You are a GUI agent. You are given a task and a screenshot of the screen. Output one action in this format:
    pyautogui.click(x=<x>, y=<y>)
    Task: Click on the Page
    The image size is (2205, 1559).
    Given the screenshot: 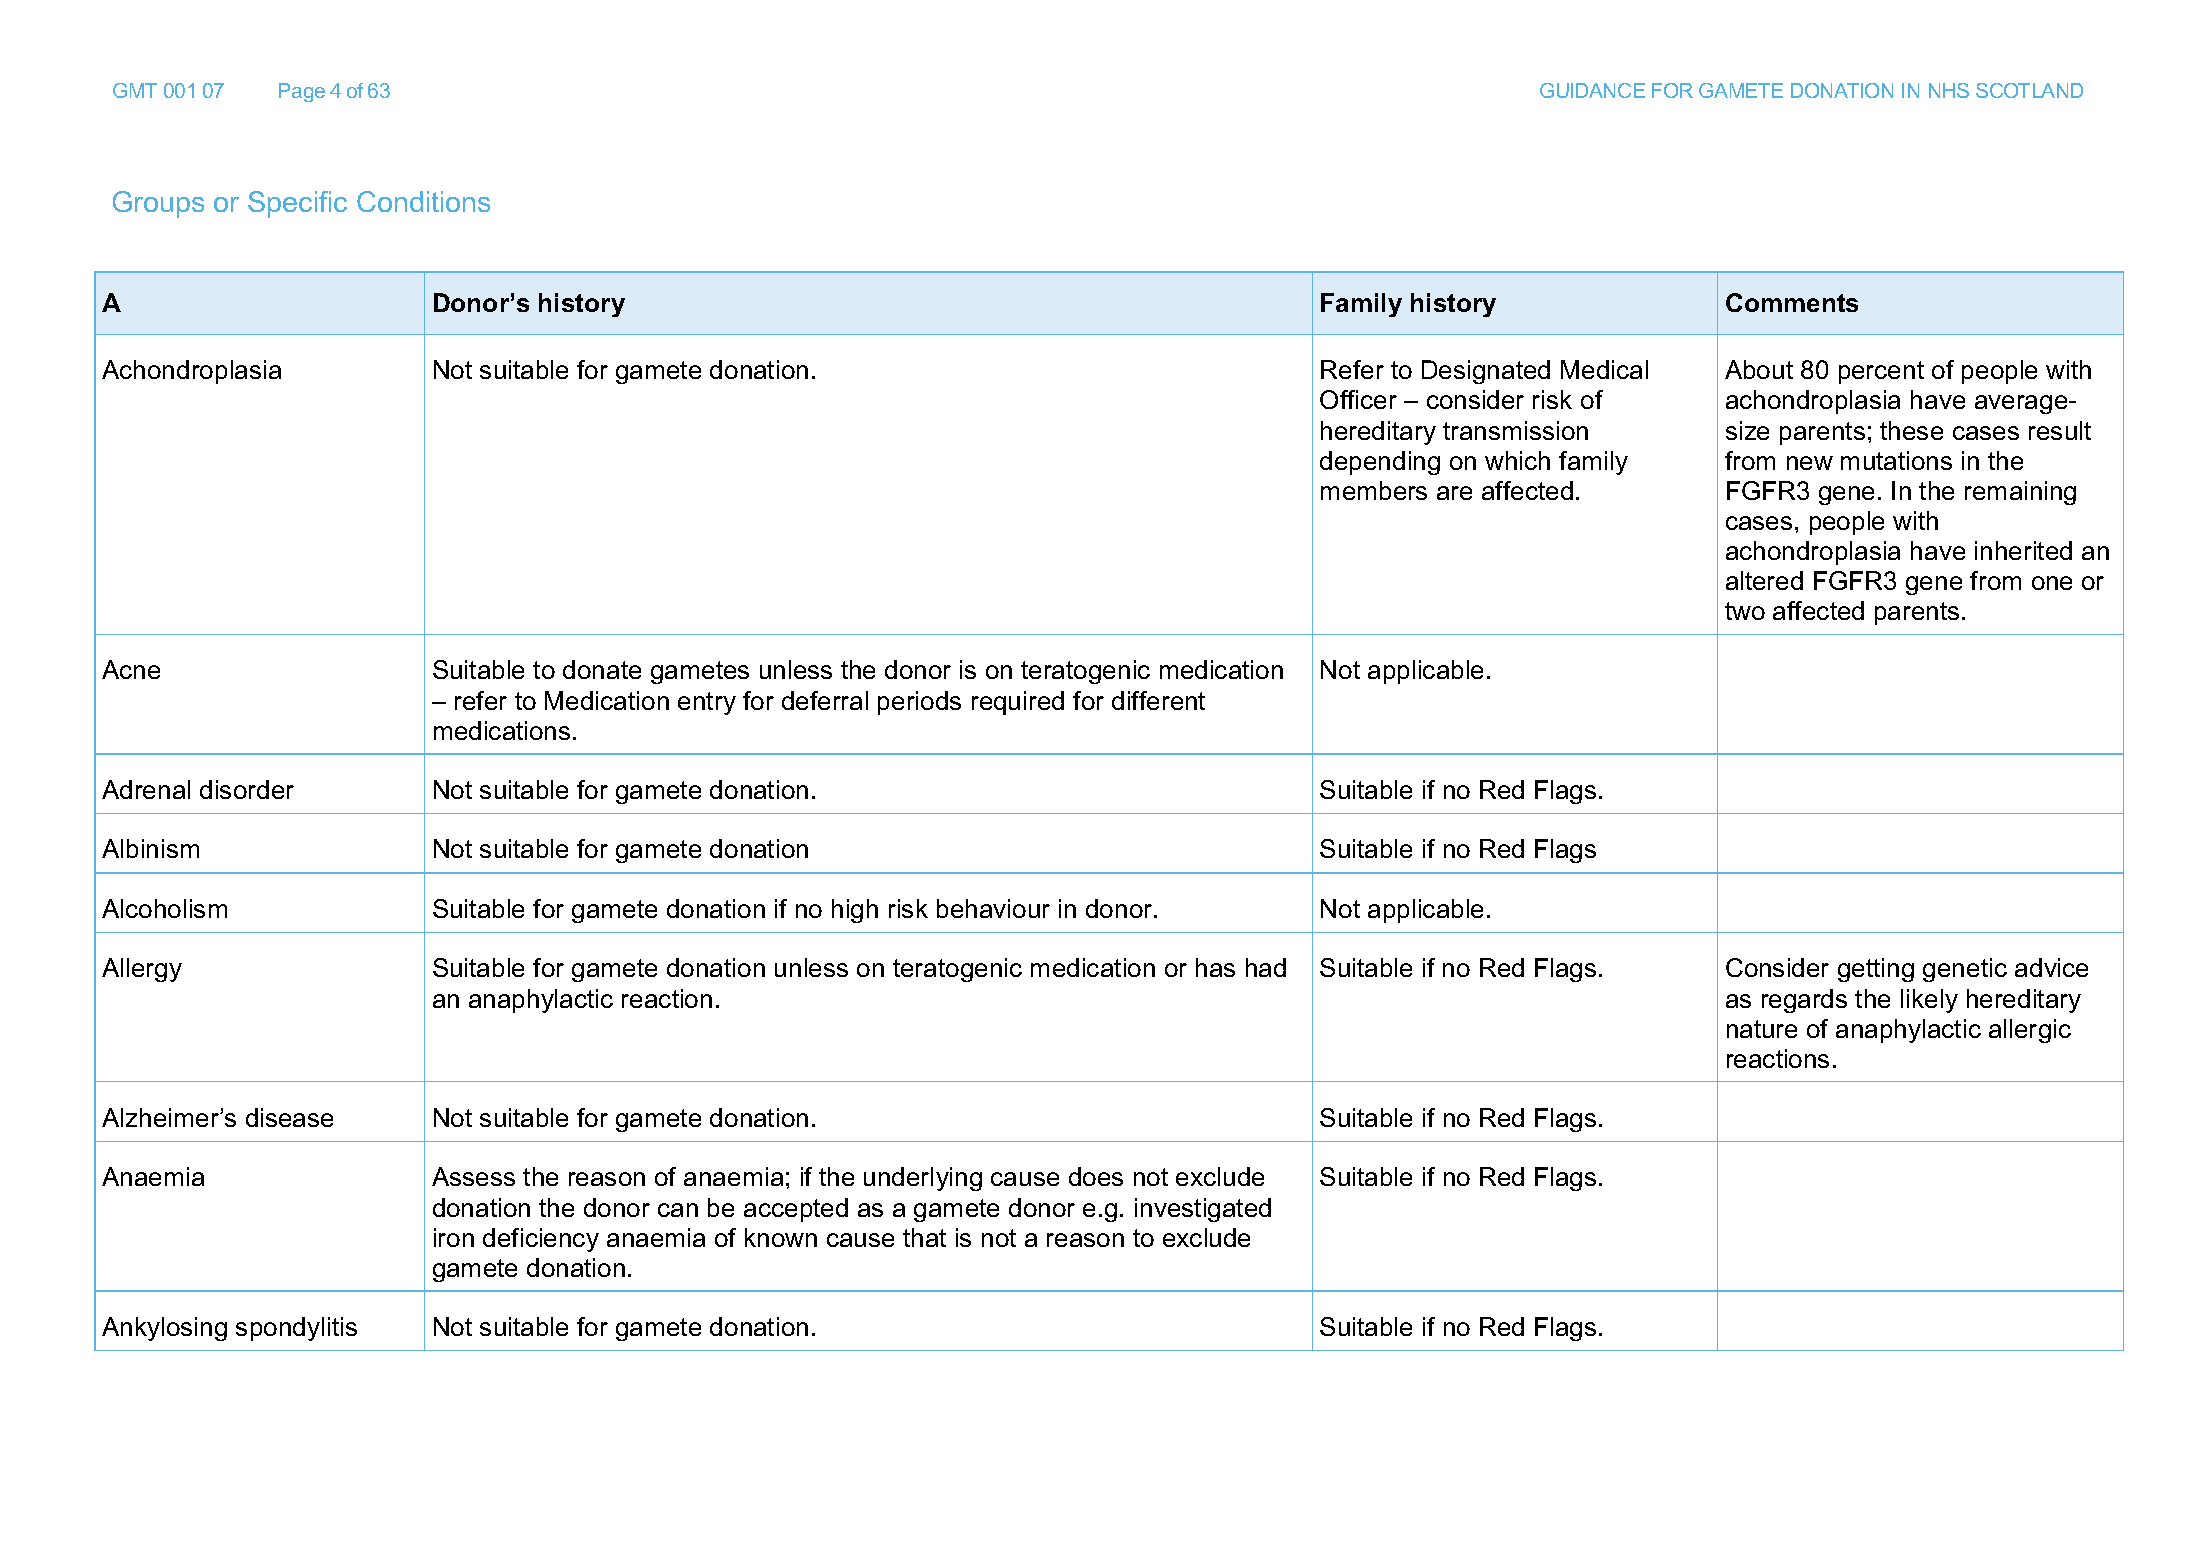 What is the action you would take?
    pyautogui.click(x=302, y=92)
